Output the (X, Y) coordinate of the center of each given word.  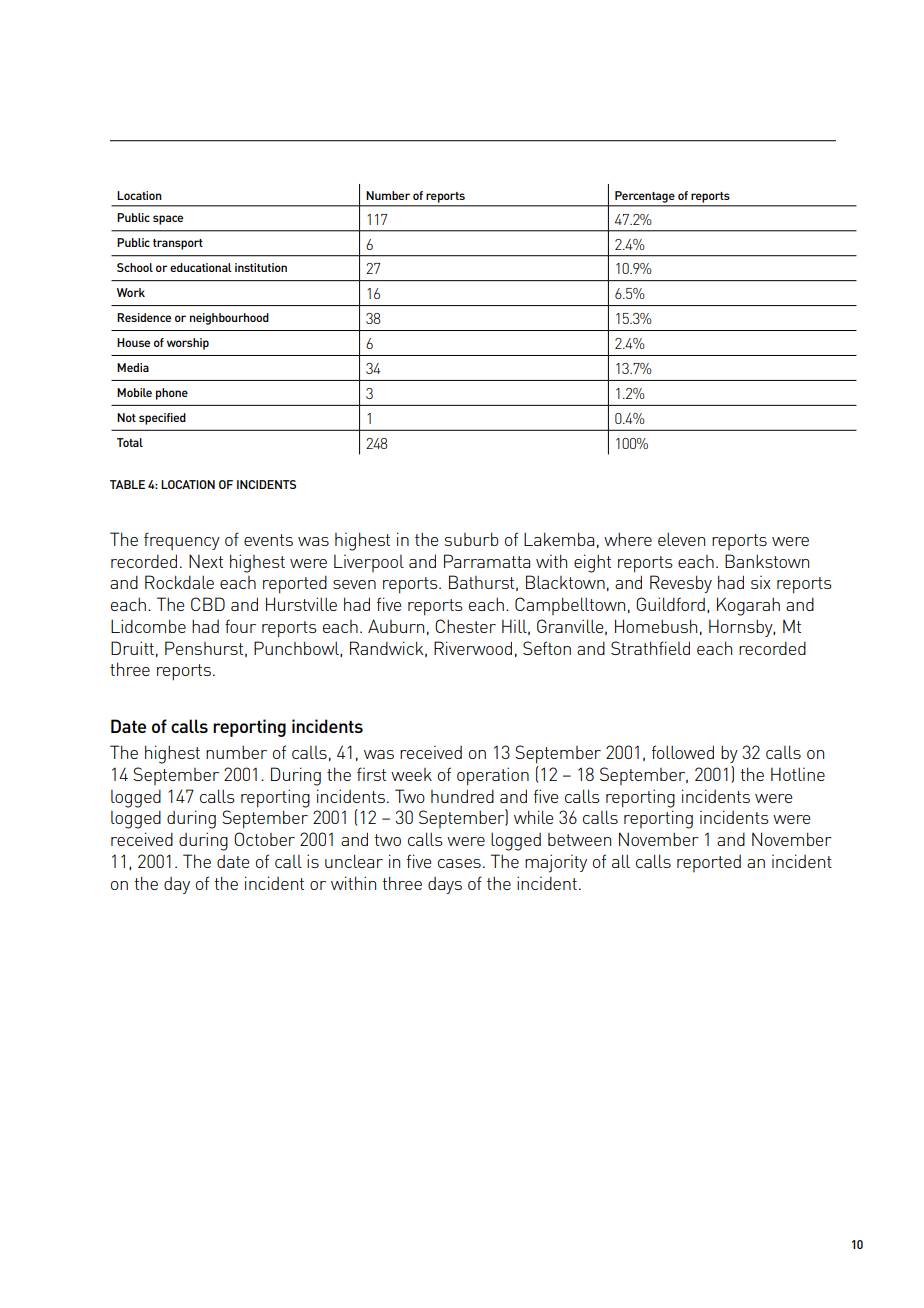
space (168, 220)
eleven (681, 539)
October (264, 839)
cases (459, 863)
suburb (471, 539)
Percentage (645, 197)
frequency (182, 541)
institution (261, 267)
